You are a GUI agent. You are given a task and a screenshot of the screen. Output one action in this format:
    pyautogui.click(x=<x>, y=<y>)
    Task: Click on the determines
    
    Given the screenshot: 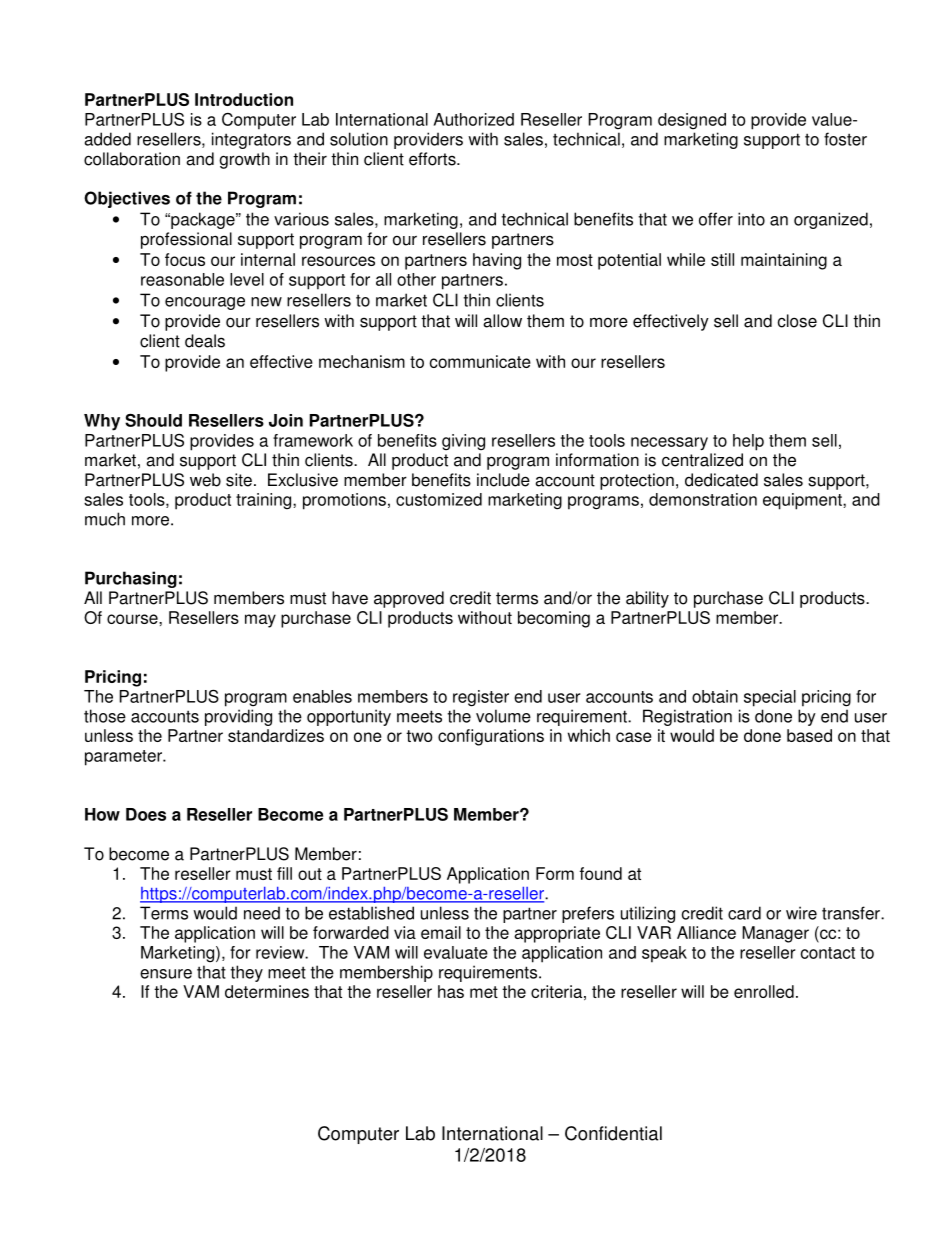 What is the action you would take?
    pyautogui.click(x=267, y=991)
